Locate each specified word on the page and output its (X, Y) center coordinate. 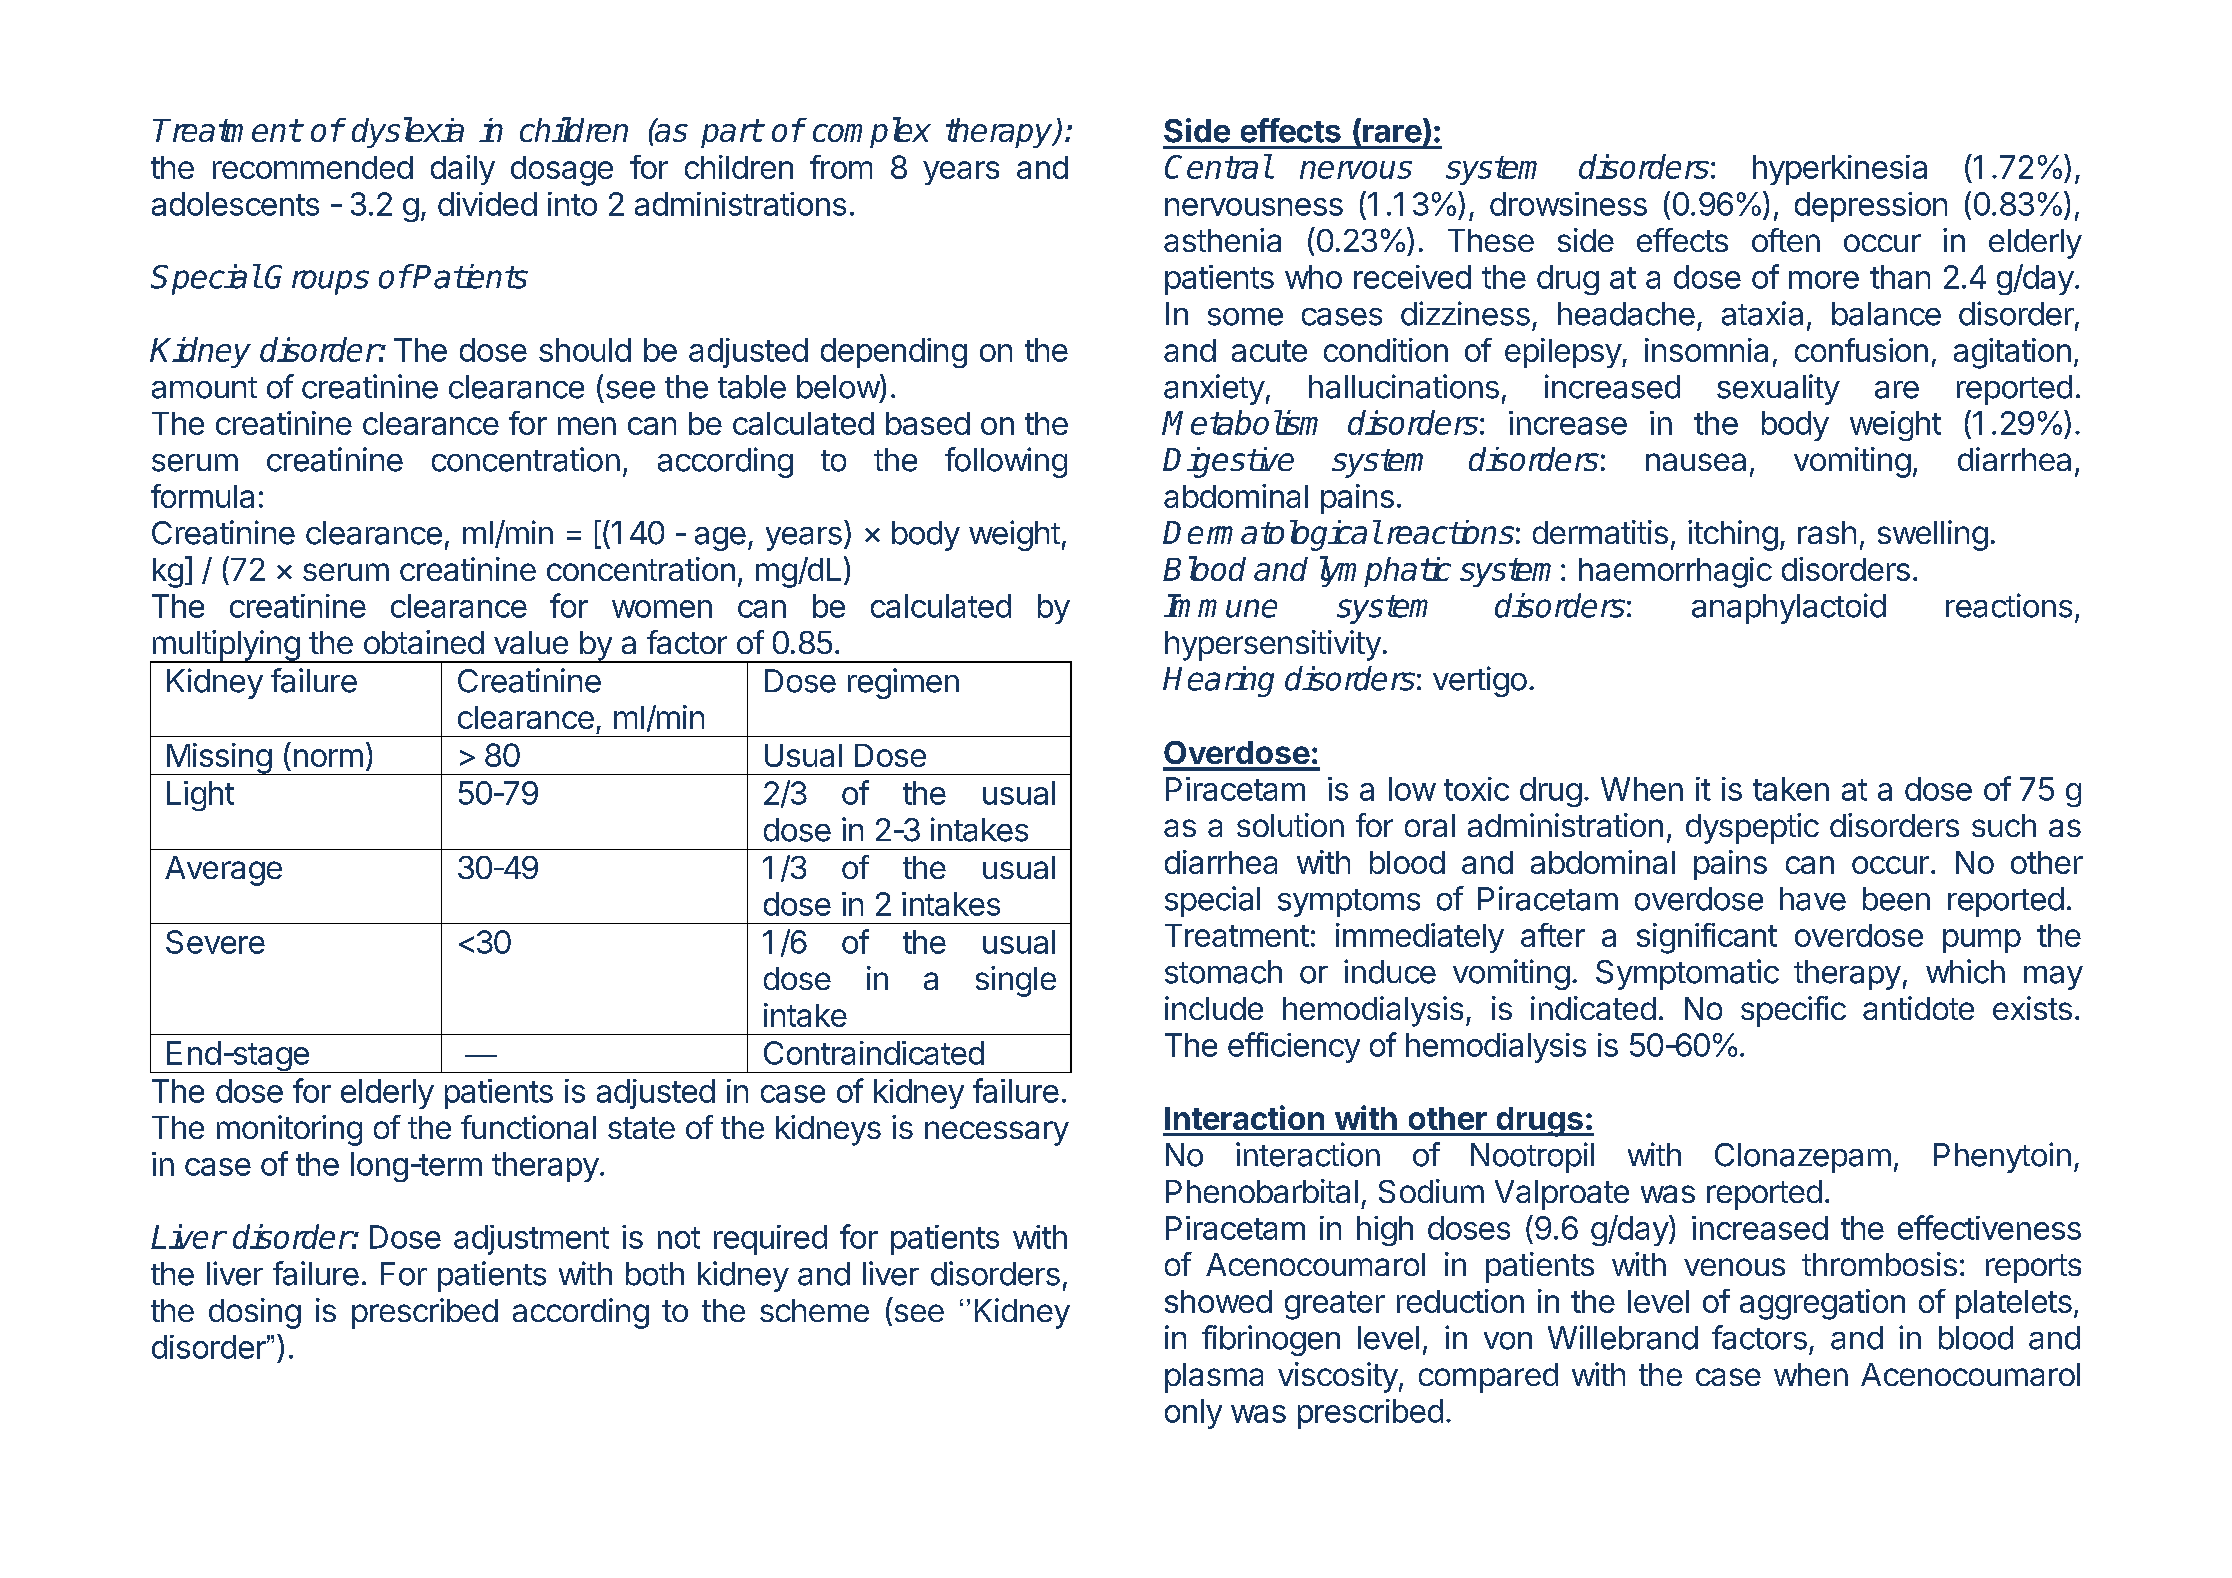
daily (463, 170)
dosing (255, 1313)
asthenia (1222, 240)
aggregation (1822, 1304)
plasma (1214, 1378)
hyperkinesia (1840, 170)
